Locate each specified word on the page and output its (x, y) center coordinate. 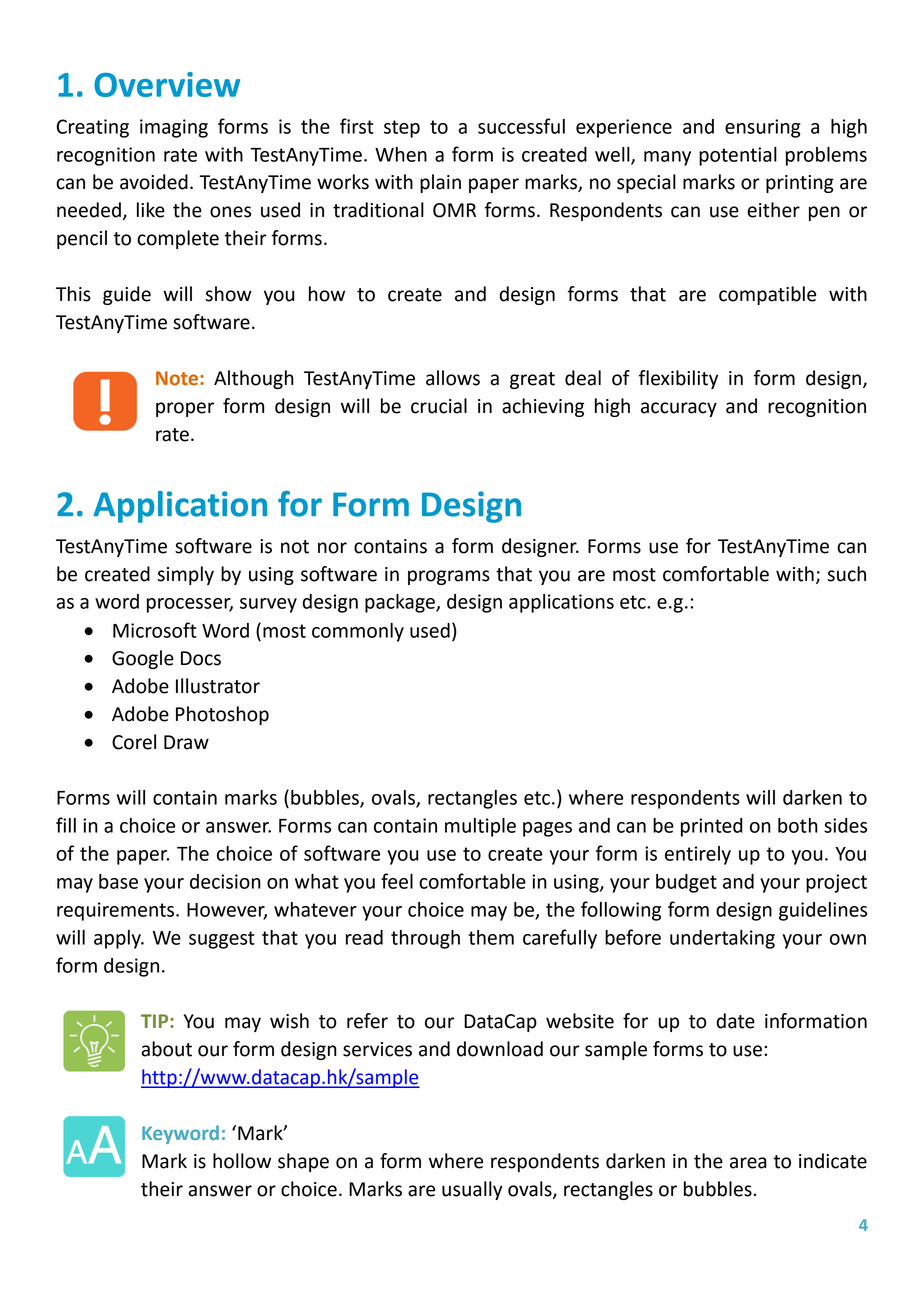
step (402, 129)
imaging (174, 128)
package (401, 603)
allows (453, 378)
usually (472, 1190)
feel (397, 881)
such (846, 574)
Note (177, 378)
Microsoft (155, 630)
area (748, 1163)
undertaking (722, 939)
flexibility (678, 379)
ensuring (763, 128)
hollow (242, 1161)
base (118, 881)
